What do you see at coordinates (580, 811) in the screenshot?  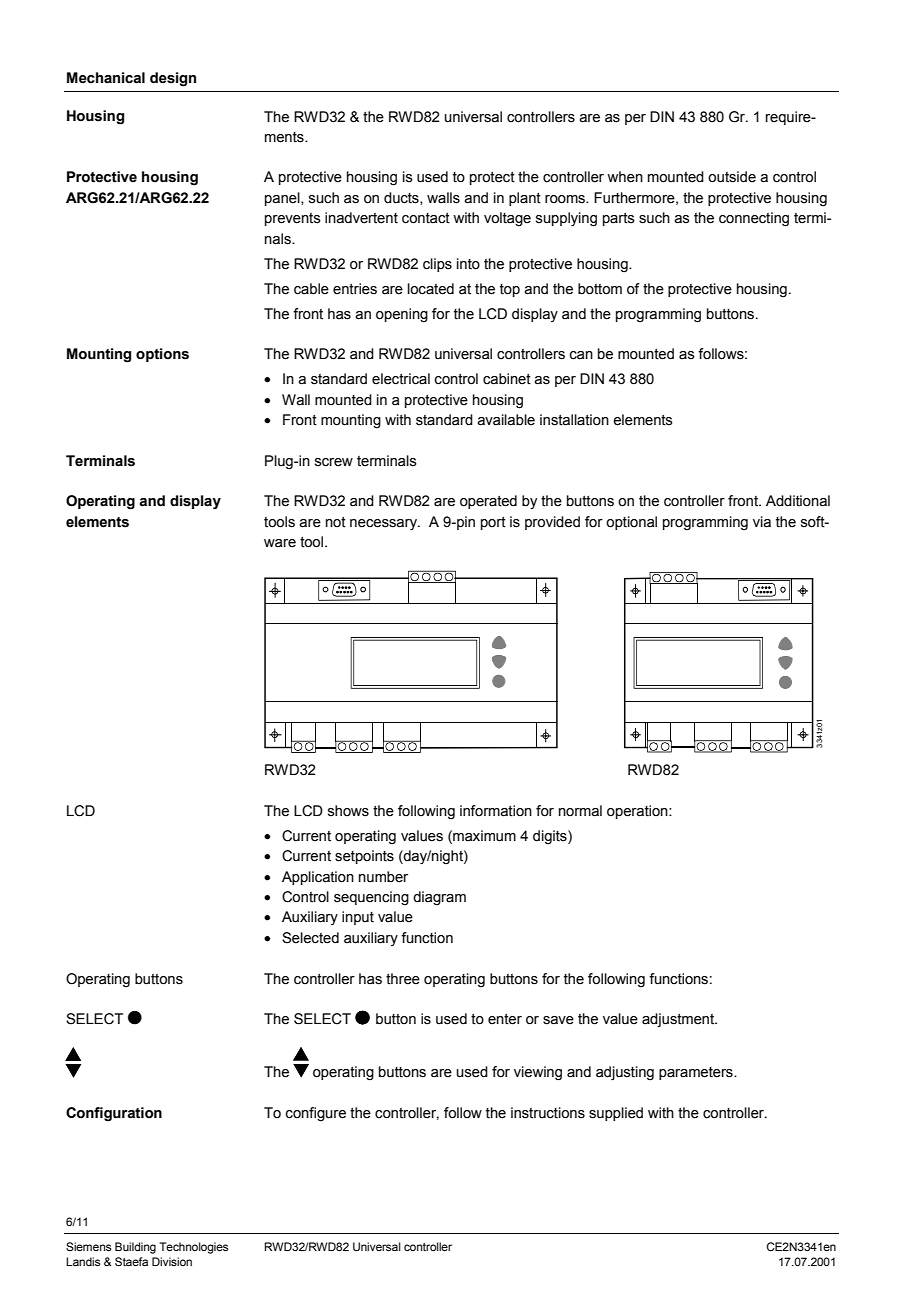 I see `normal` at bounding box center [580, 811].
